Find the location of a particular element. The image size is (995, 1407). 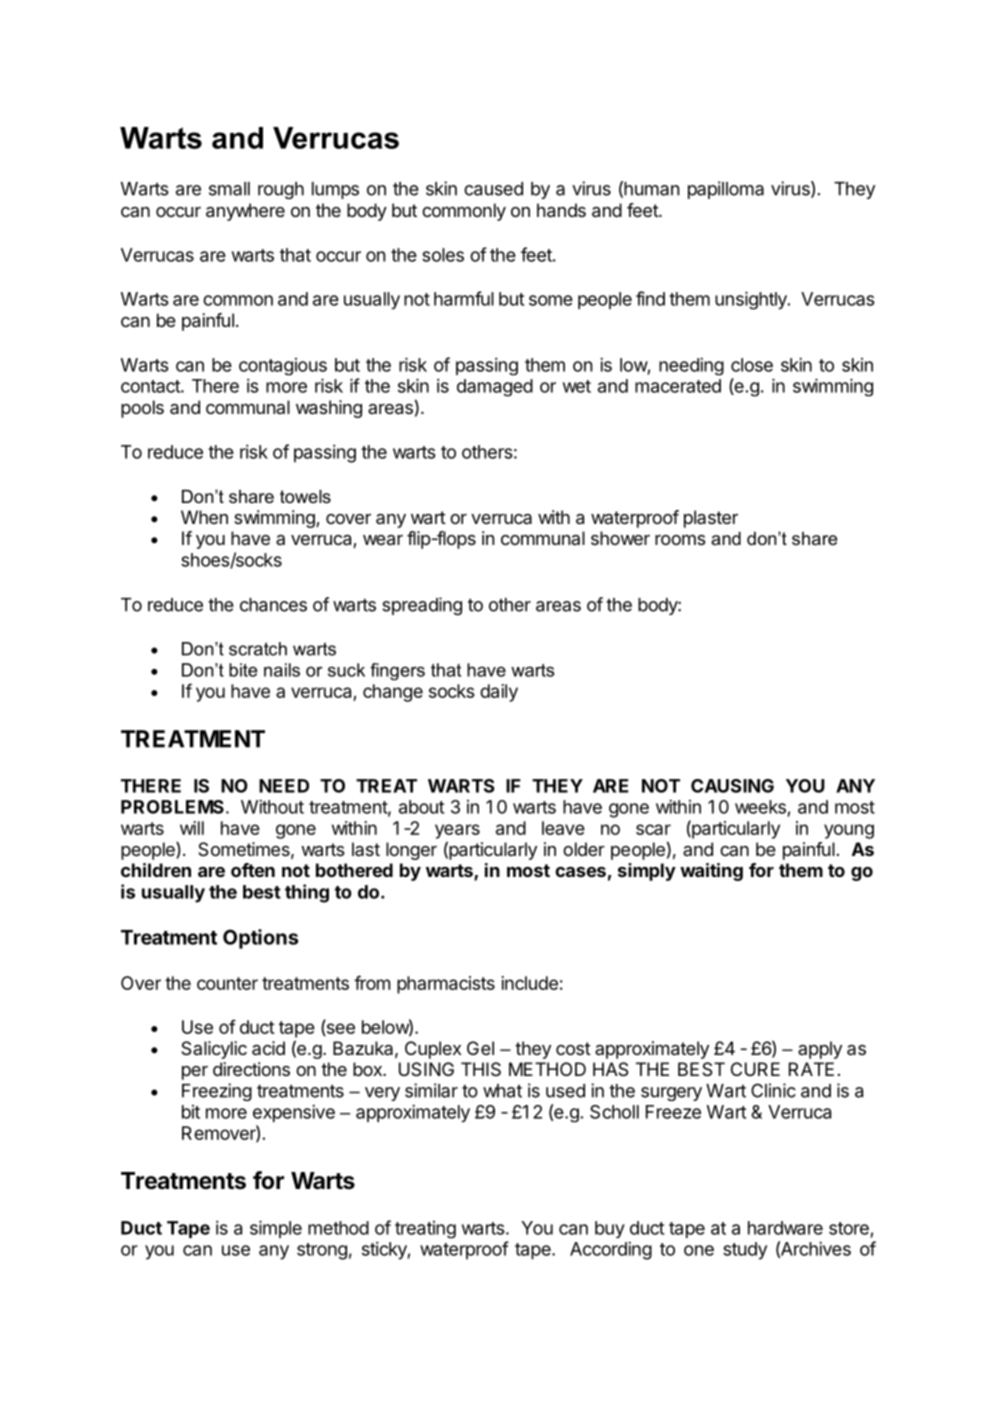

anywhere is located at coordinates (245, 212).
